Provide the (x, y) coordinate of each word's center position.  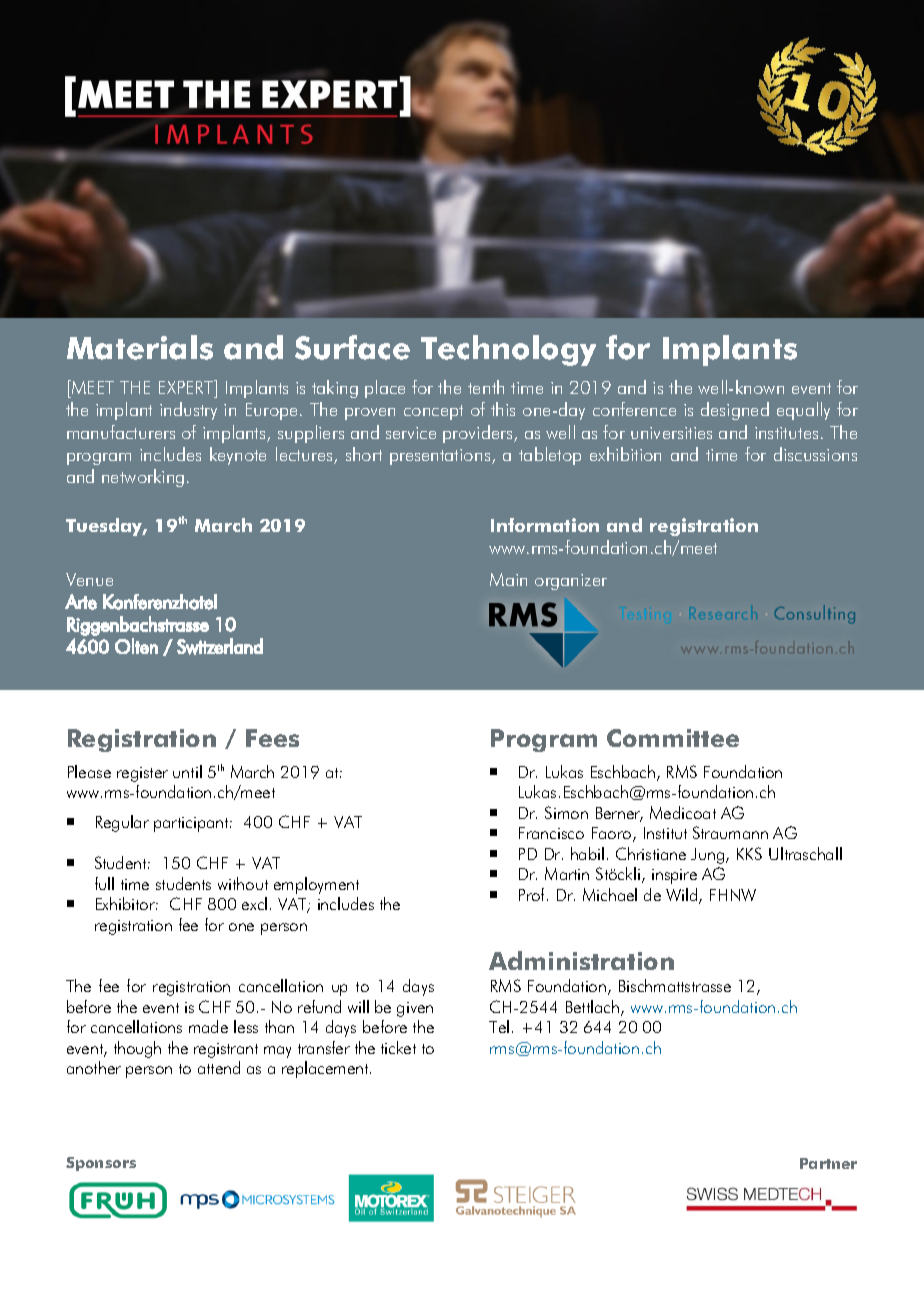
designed (735, 411)
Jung (707, 856)
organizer (571, 582)
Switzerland (220, 646)
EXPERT (187, 387)
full (104, 883)
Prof (533, 894)
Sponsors (101, 1164)
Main (508, 579)
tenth (486, 387)
